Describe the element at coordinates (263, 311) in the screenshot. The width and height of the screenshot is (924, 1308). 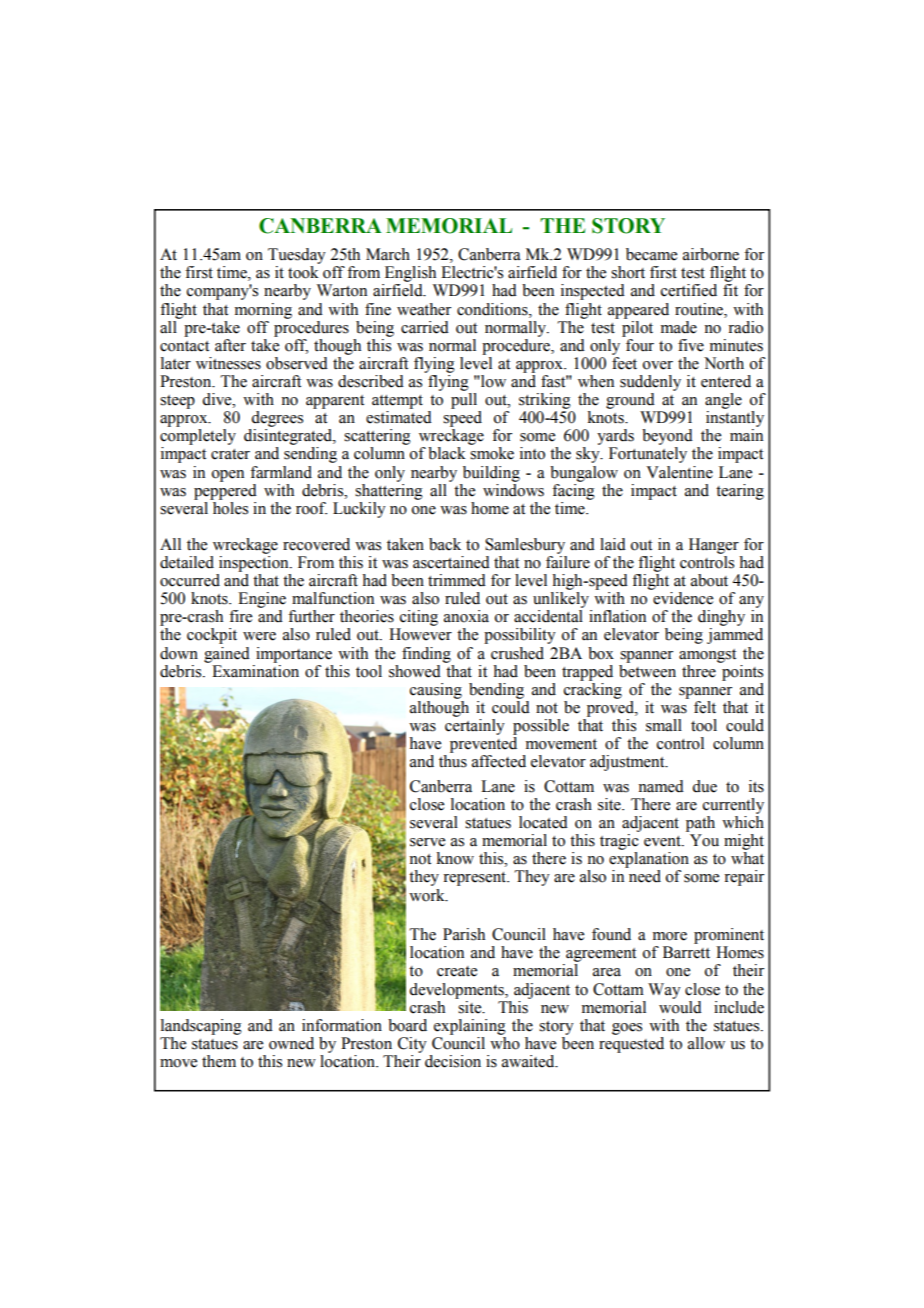
I see `morning` at that location.
